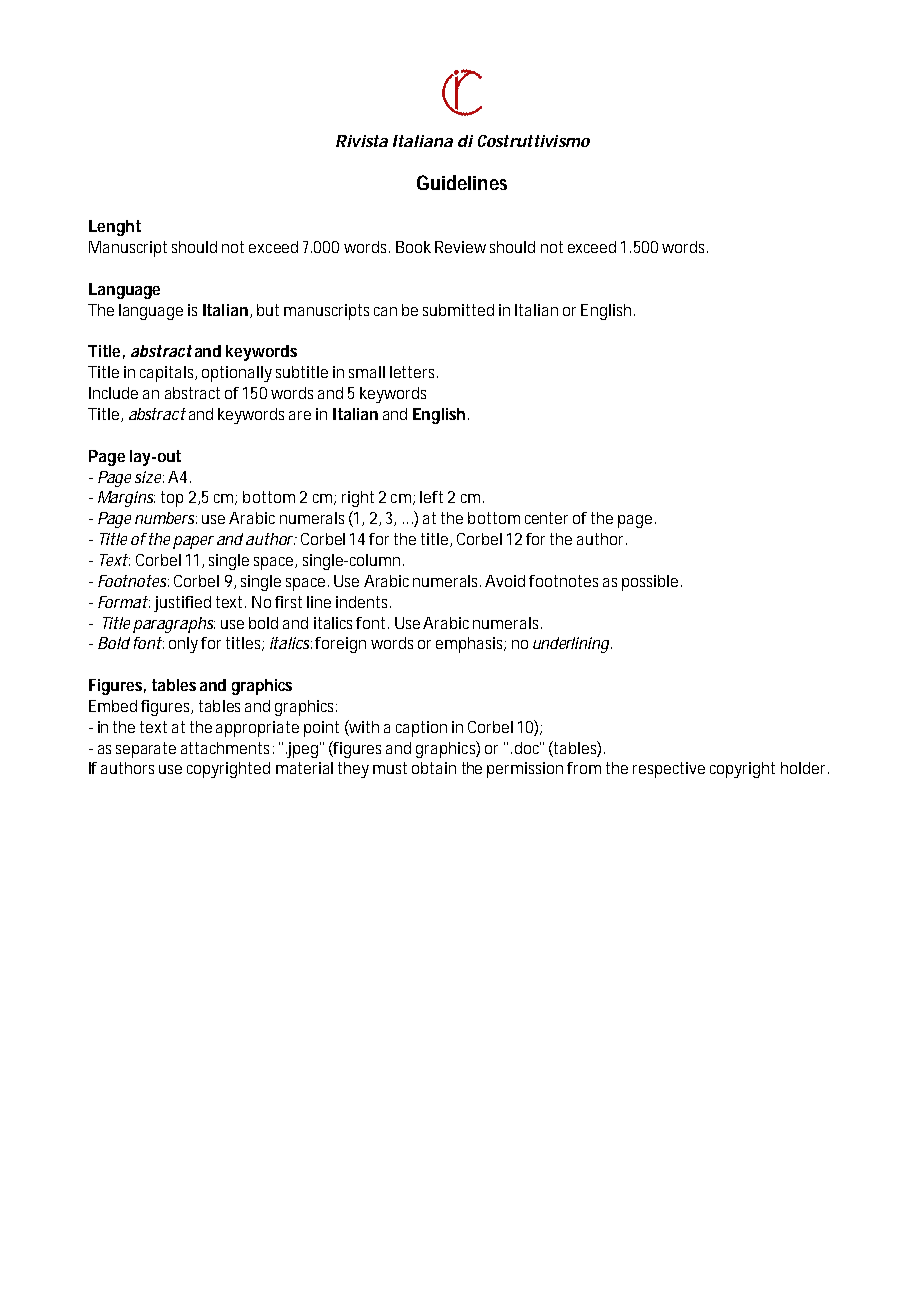 The width and height of the screenshot is (924, 1308). Describe the element at coordinates (434, 768) in the screenshot. I see `obtain` at that location.
